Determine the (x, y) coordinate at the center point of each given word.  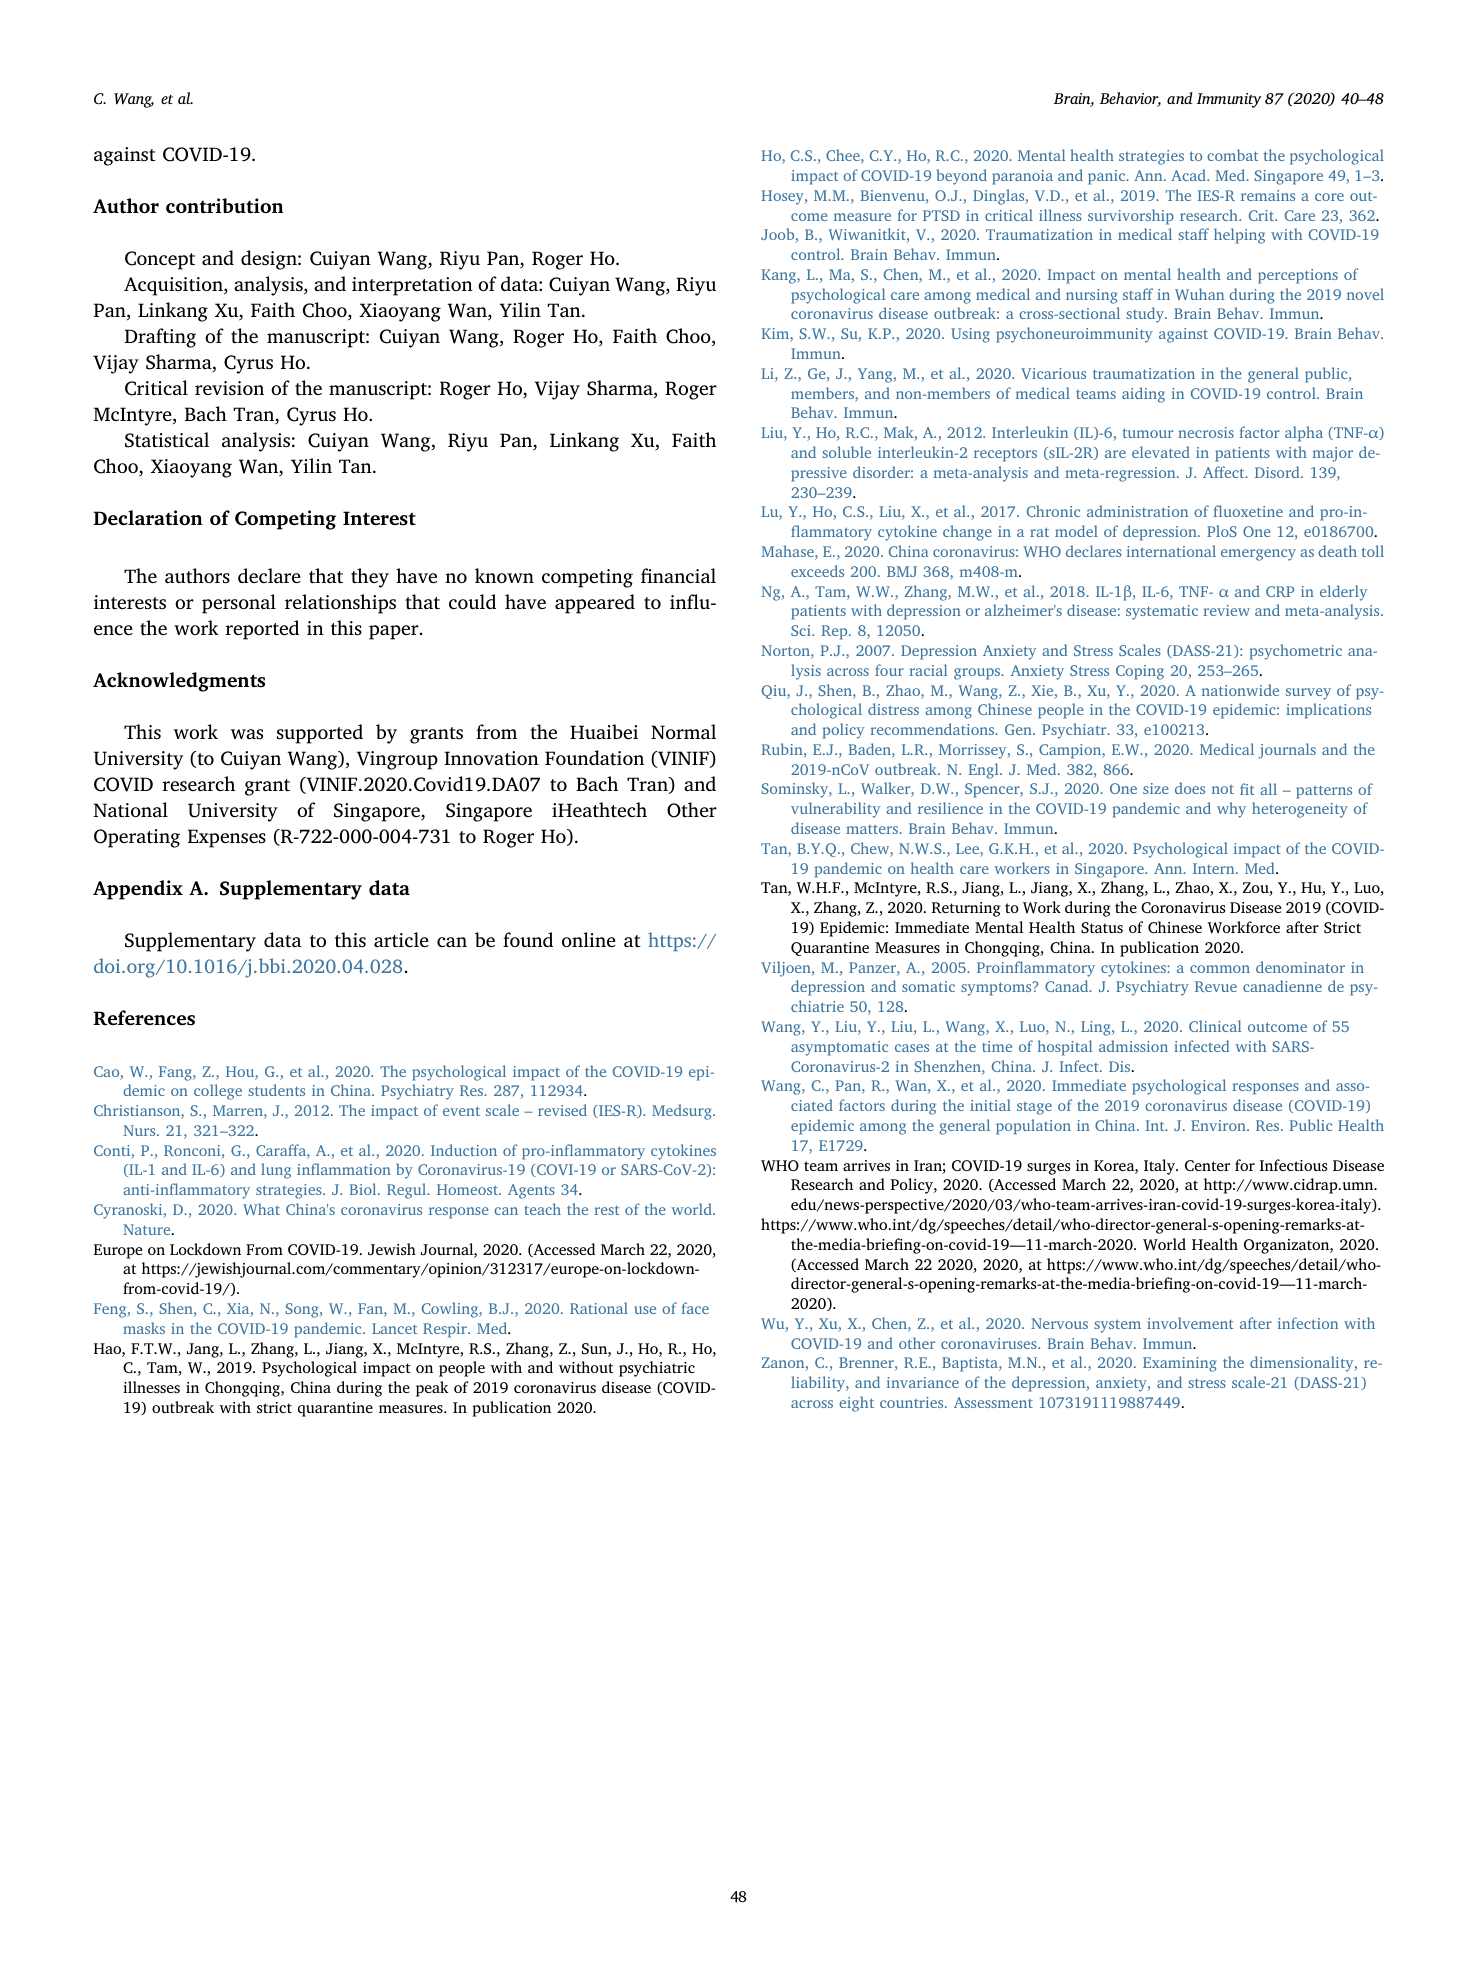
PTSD (941, 215)
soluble (846, 452)
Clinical (1215, 1026)
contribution (224, 206)
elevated (1161, 452)
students (276, 1090)
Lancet (394, 1328)
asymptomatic (839, 1048)
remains (1268, 195)
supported (320, 734)
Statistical (167, 440)
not (1223, 789)
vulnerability (835, 810)
